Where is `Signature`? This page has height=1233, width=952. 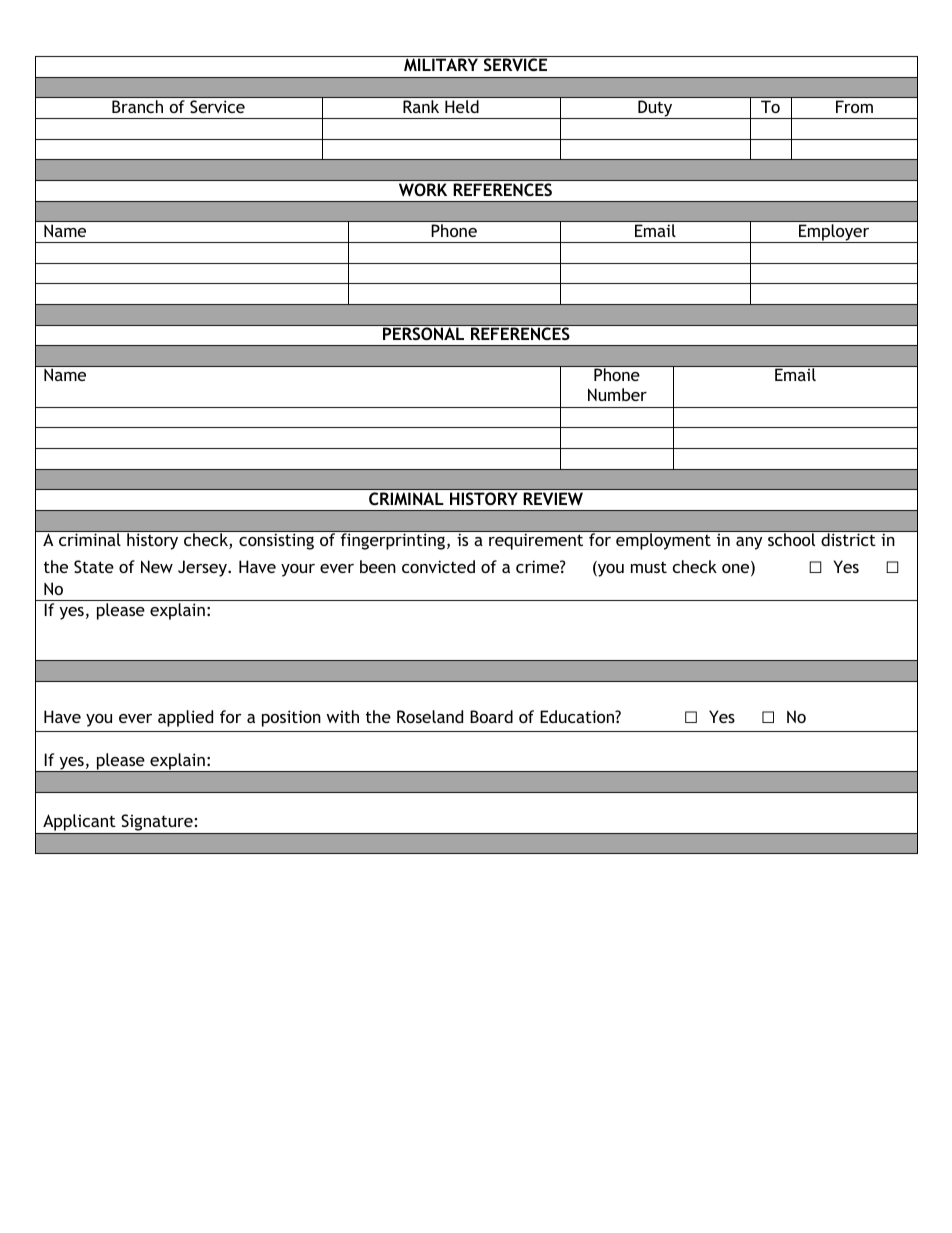 Signature is located at coordinates (157, 824).
